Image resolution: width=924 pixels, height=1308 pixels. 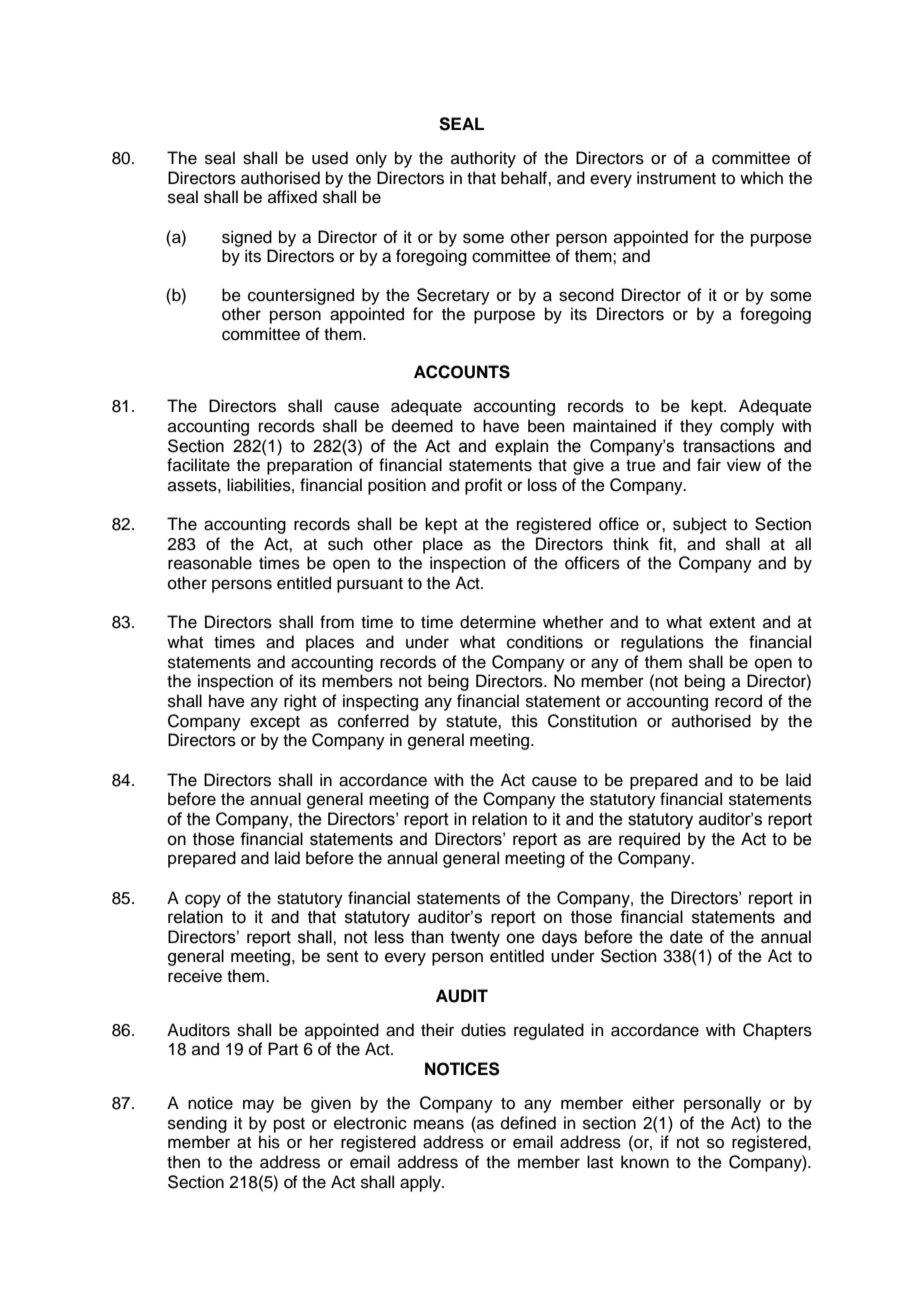 I want to click on twenty, so click(x=475, y=939).
